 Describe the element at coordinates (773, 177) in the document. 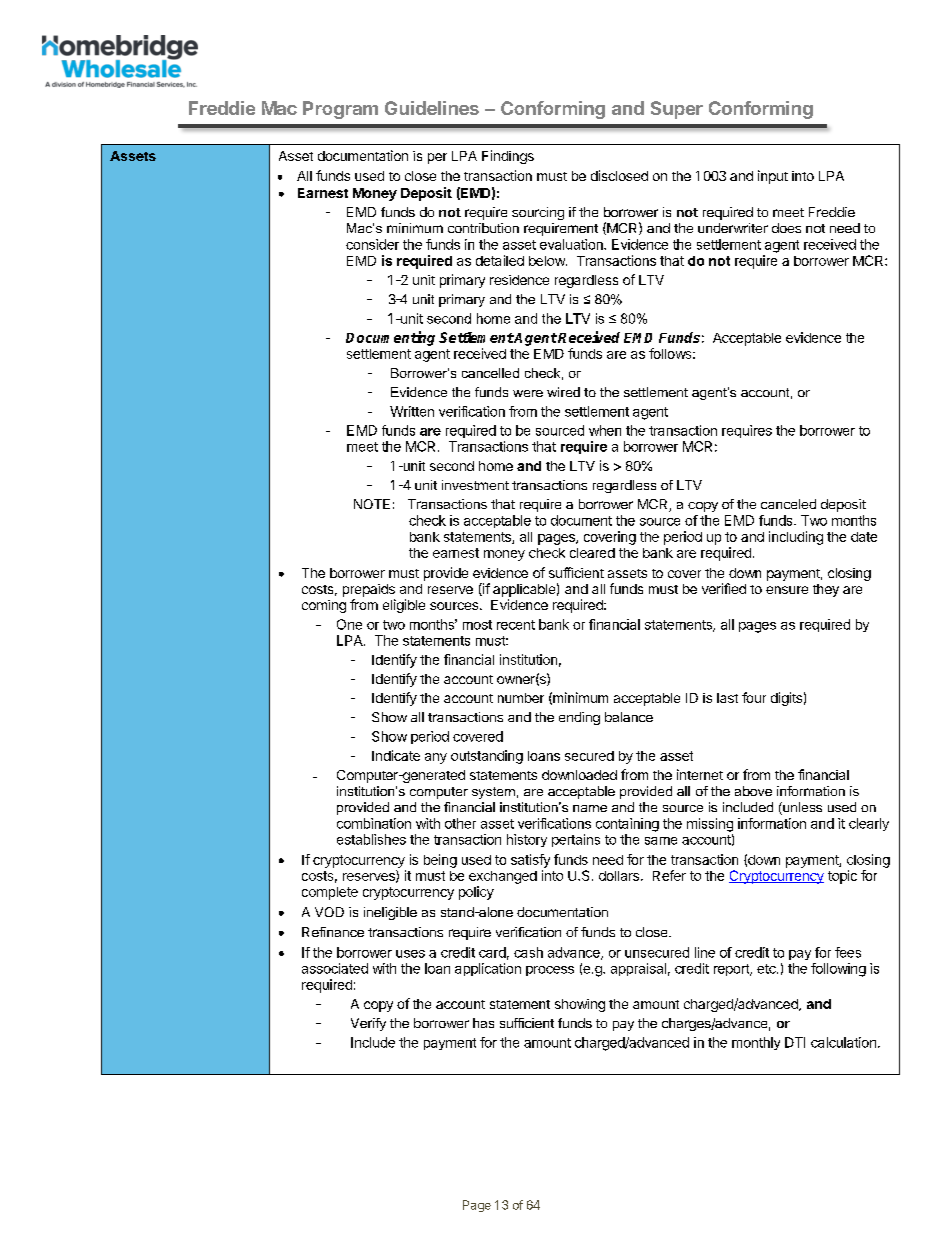

I see `input` at that location.
